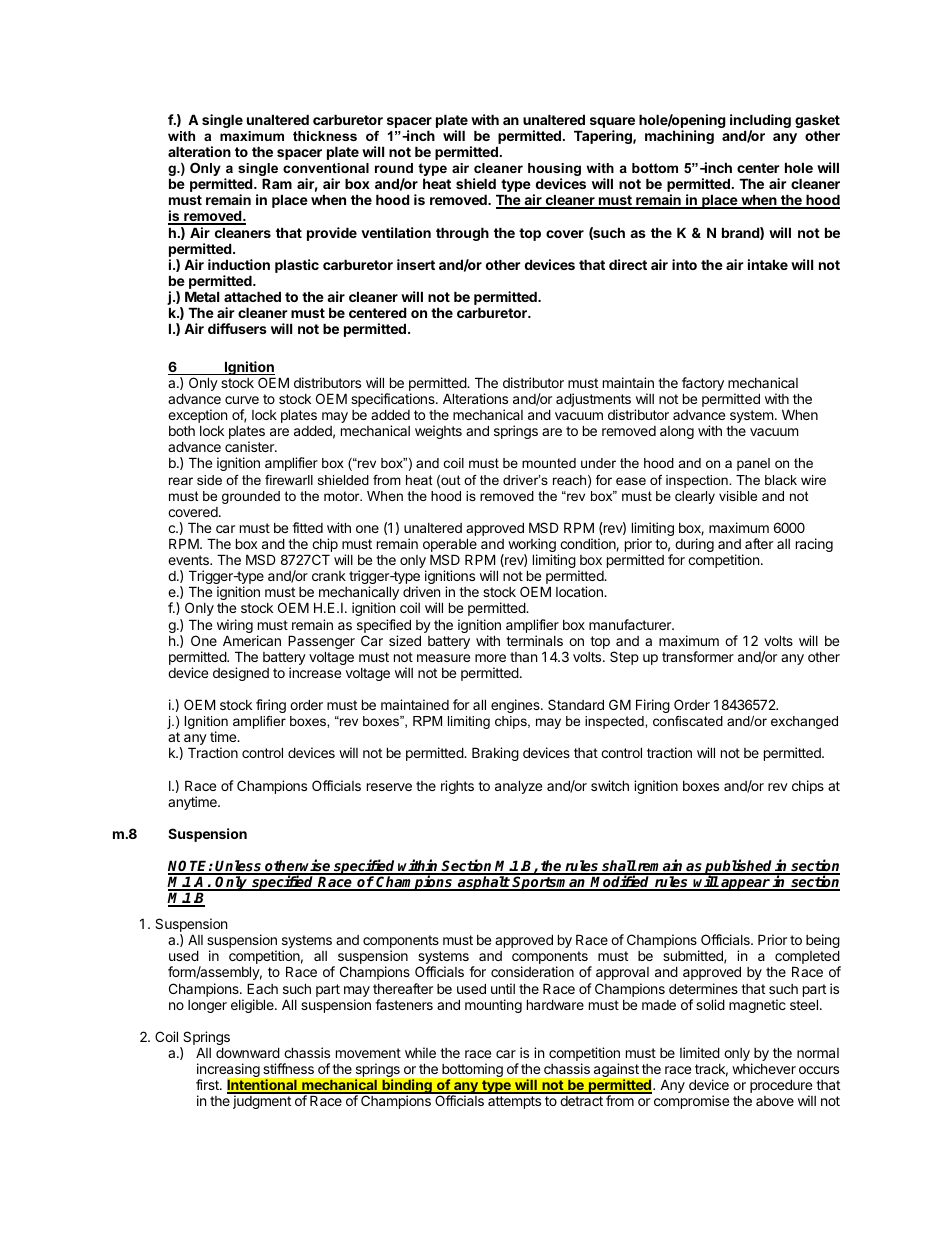  What do you see at coordinates (764, 1068) in the screenshot?
I see `whichever` at bounding box center [764, 1068].
